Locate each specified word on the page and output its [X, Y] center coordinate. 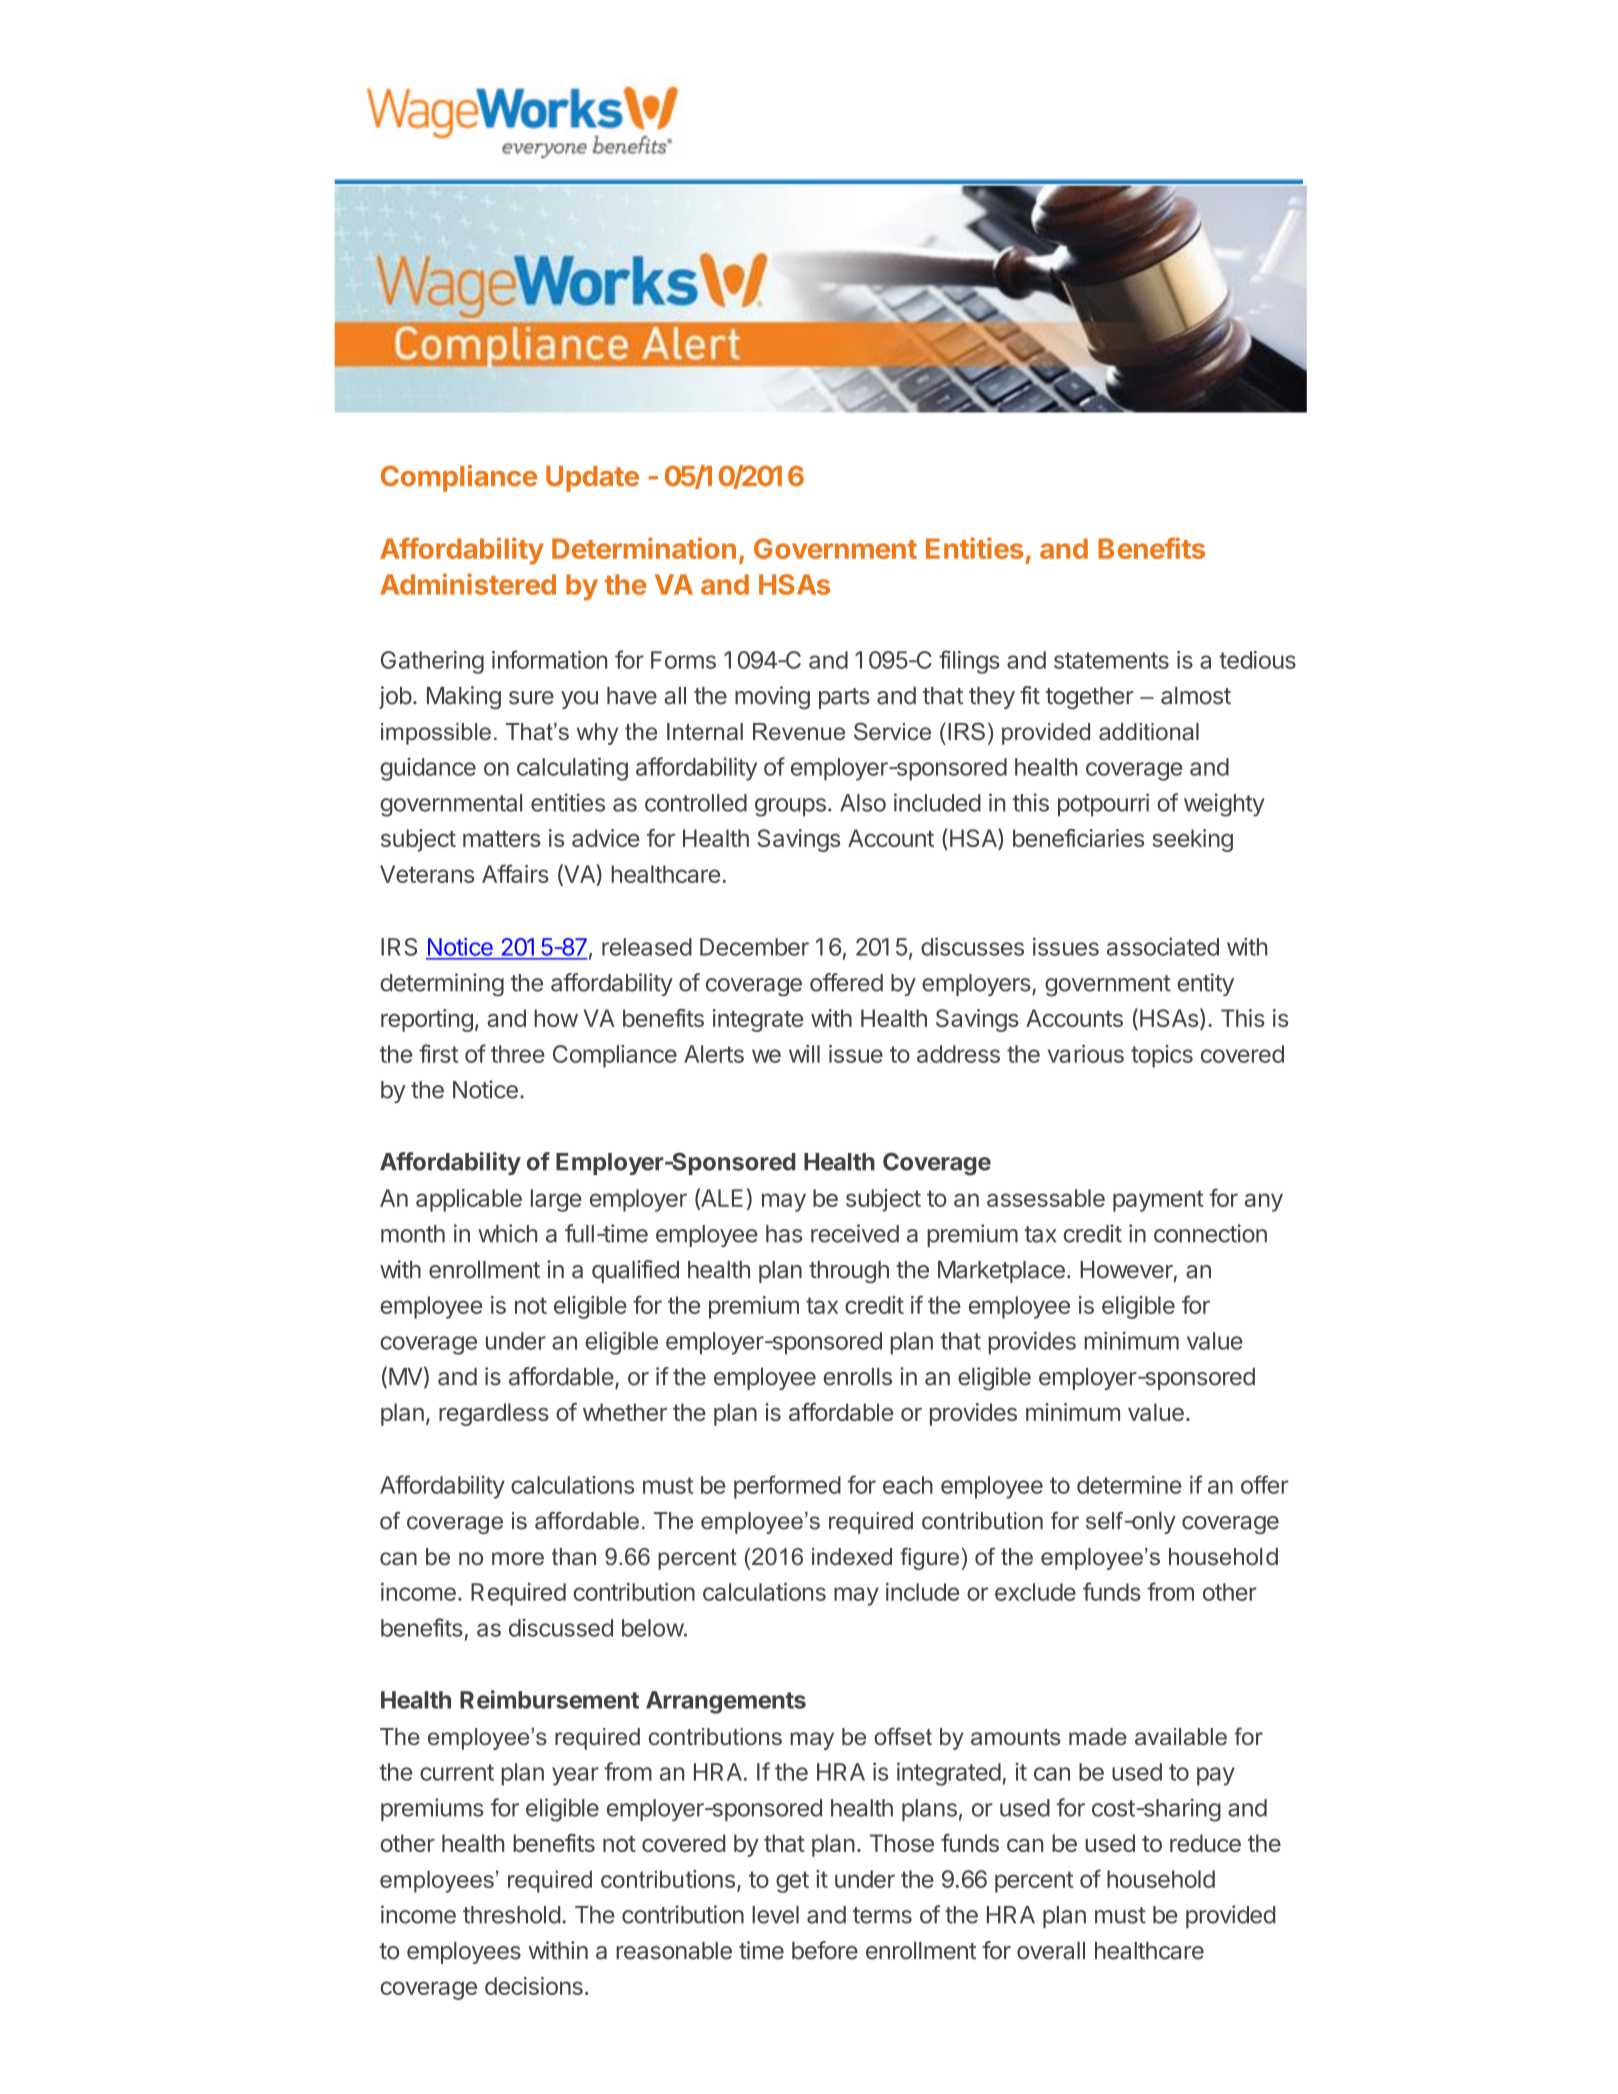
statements [1111, 660]
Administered [468, 584]
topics [1162, 1056]
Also [863, 803]
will [804, 1054]
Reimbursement [549, 1699]
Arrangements [726, 1702]
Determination [644, 548]
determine [1129, 1485]
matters [502, 839]
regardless [494, 1414]
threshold [511, 1915]
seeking [1193, 840]
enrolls [857, 1377]
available [1181, 1737]
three [518, 1054]
